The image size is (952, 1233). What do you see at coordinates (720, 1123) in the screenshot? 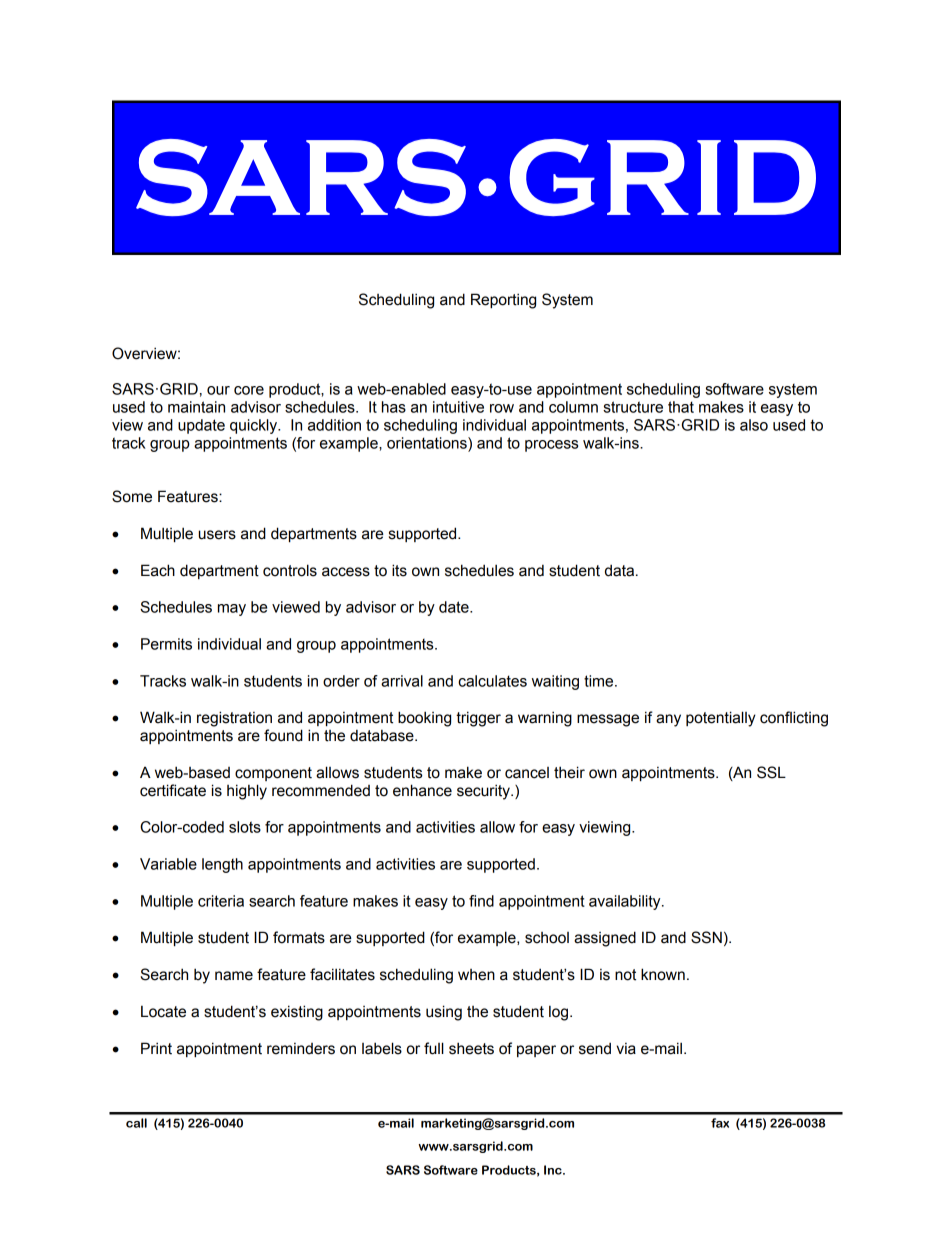
I see `fax` at bounding box center [720, 1123].
